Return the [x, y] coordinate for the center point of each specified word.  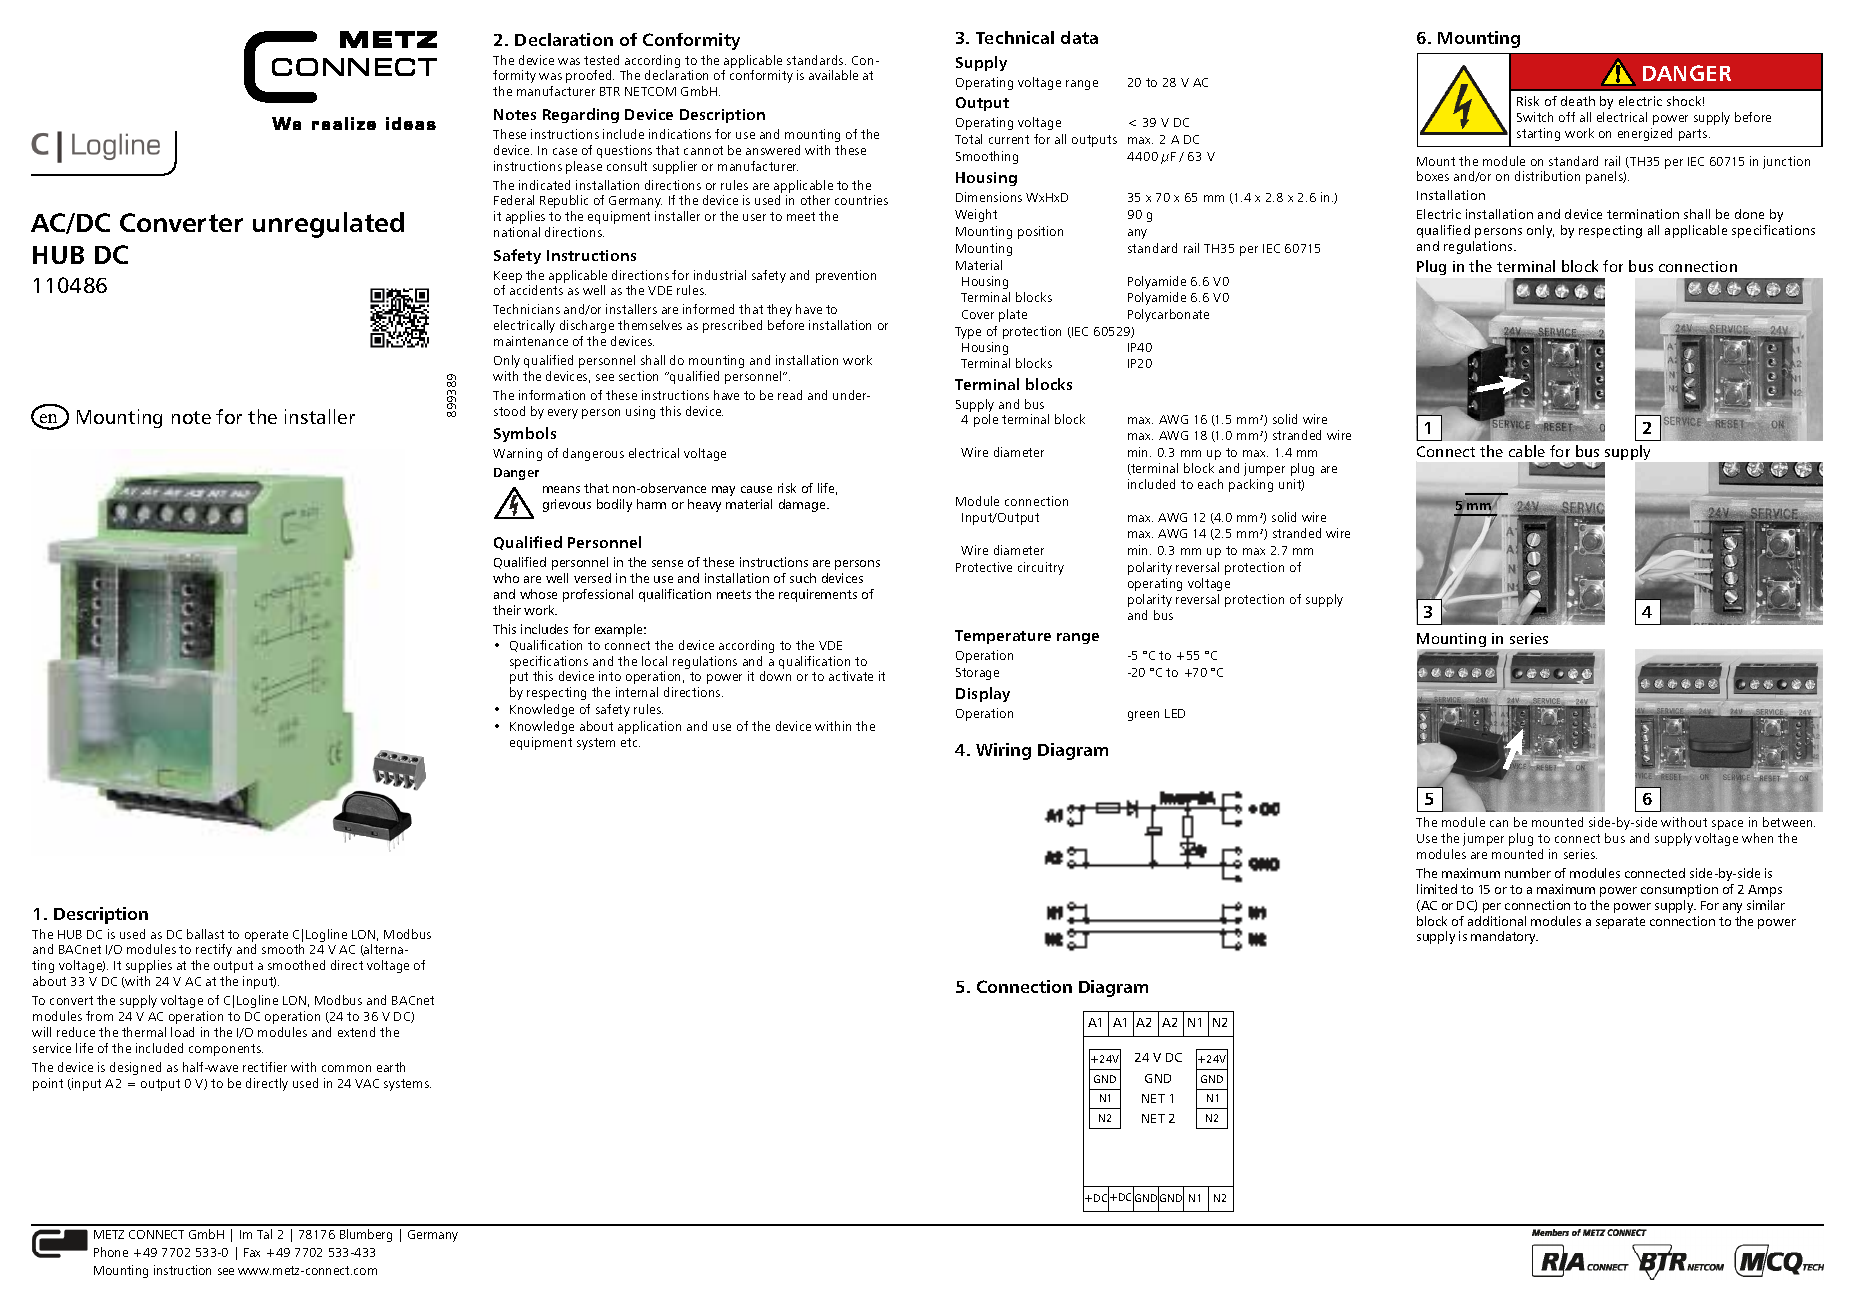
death [1578, 101]
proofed [590, 76]
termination [1643, 214]
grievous [567, 505]
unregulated [328, 225]
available [833, 75]
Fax [252, 1252]
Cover [978, 314]
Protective [984, 567]
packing [1251, 485]
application [649, 727]
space [1727, 825]
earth [391, 1067]
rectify [214, 950]
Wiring [1003, 751]
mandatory [1504, 937]
